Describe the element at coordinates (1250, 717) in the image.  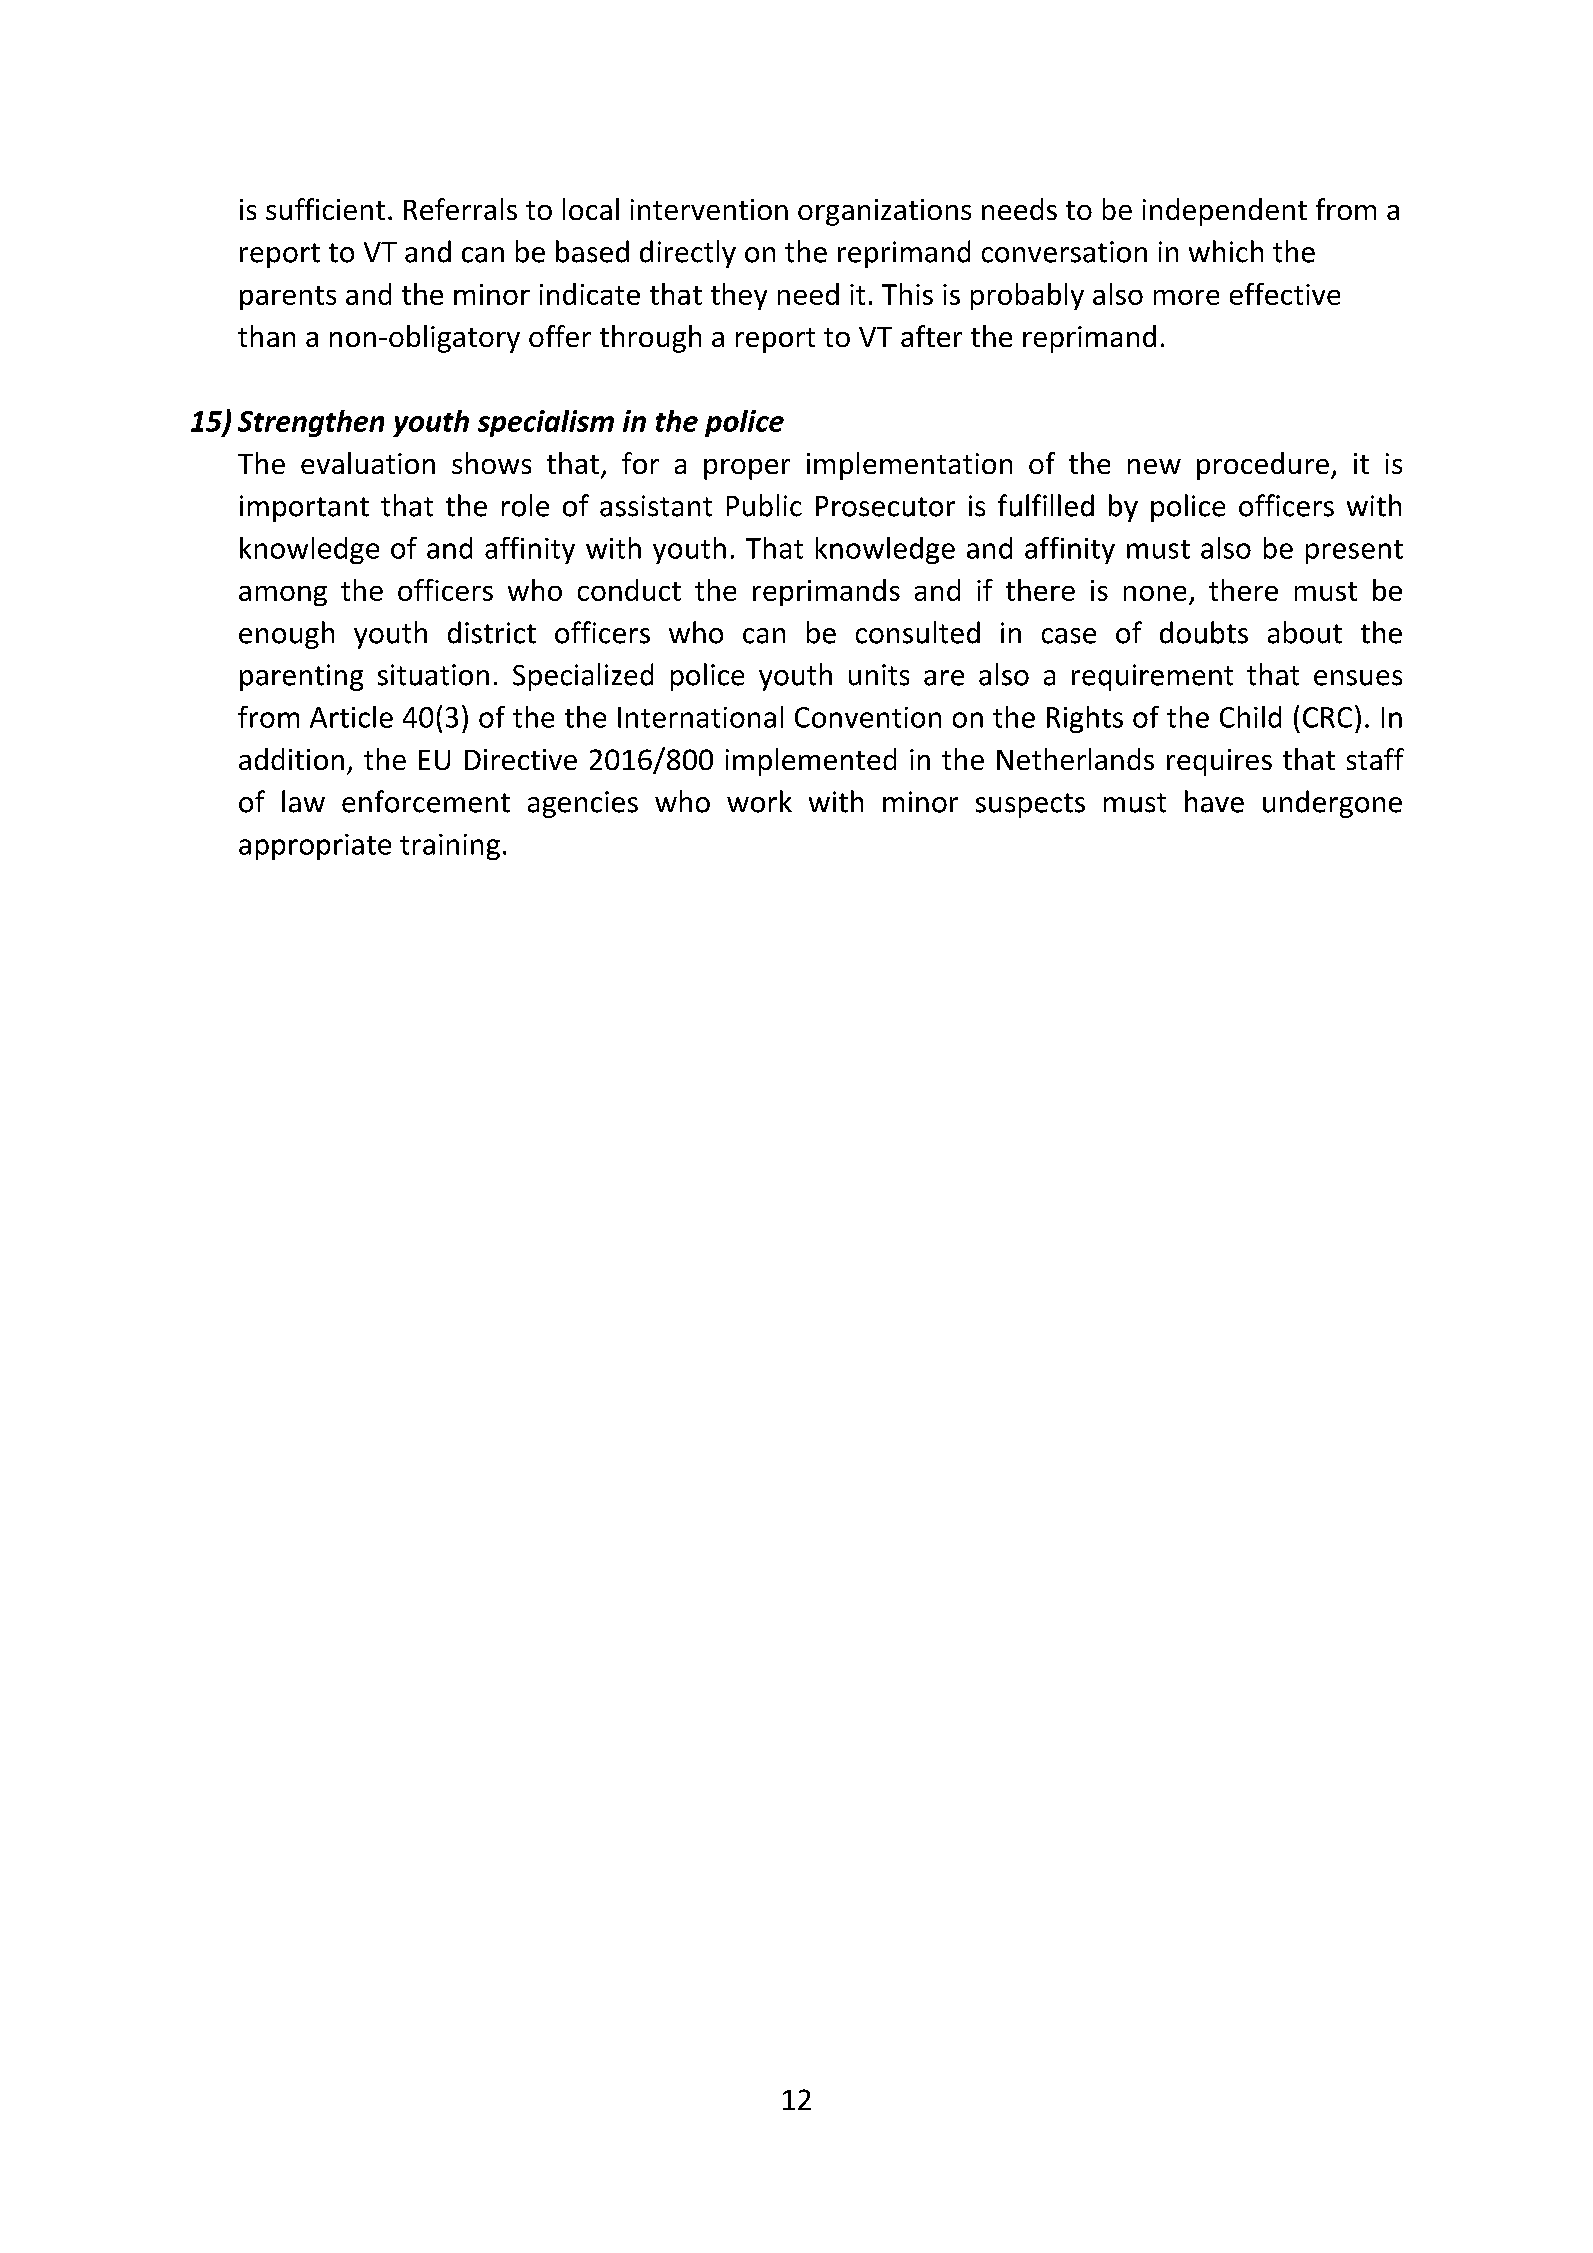
I see `Child` at that location.
